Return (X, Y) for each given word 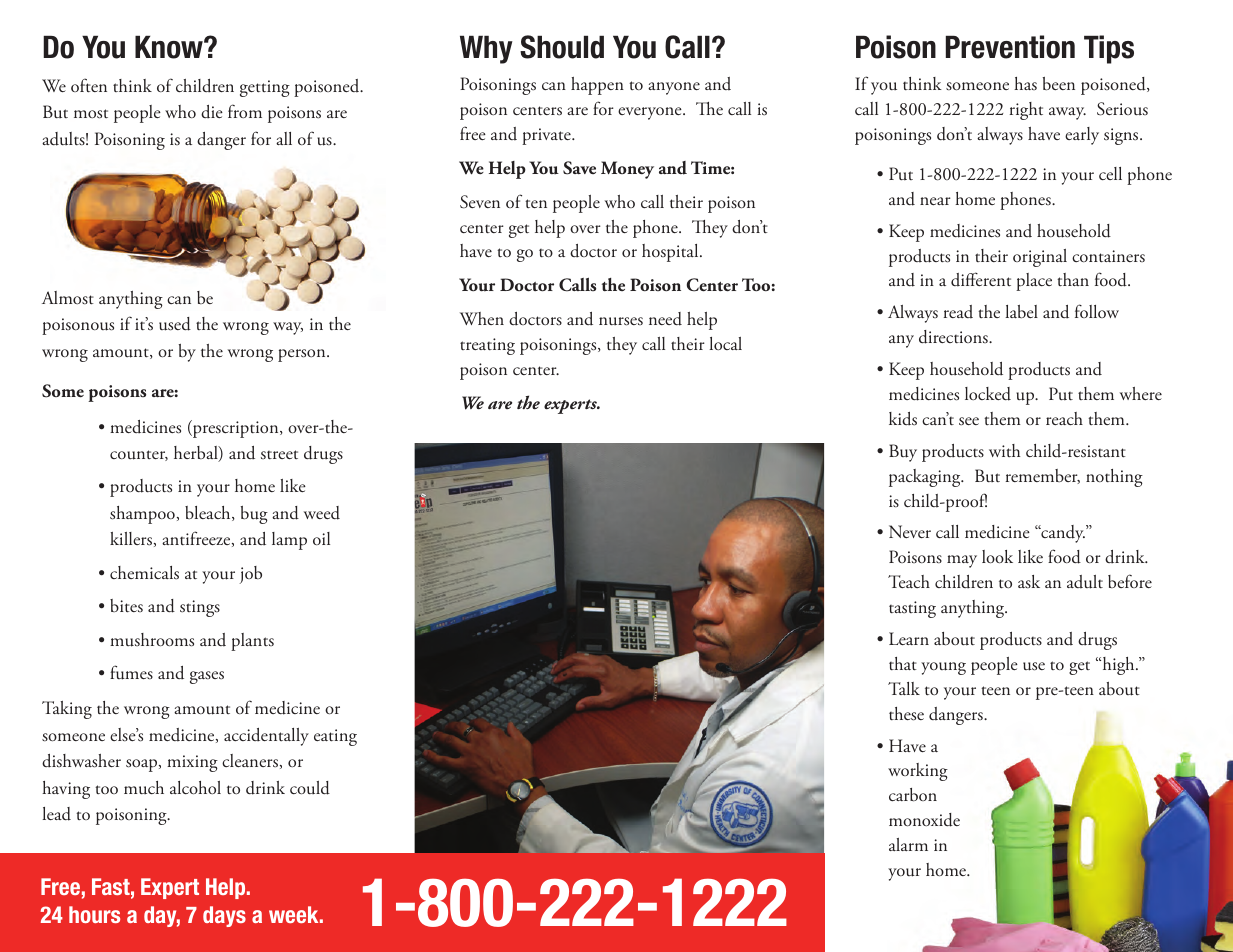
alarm (908, 844)
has (1025, 83)
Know (170, 47)
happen (597, 86)
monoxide (924, 820)
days (224, 916)
